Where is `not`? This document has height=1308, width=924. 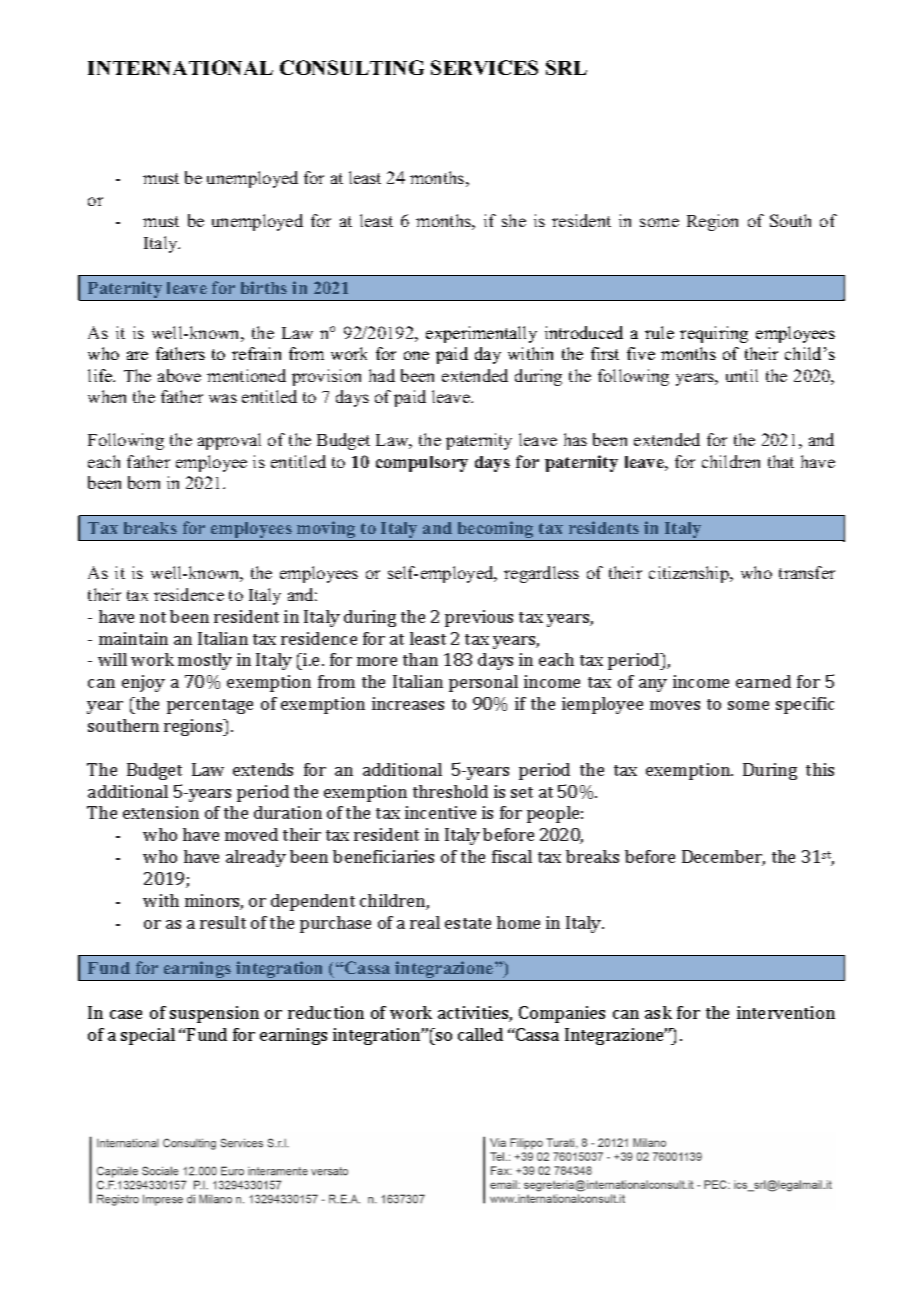 not is located at coordinates (153, 617).
